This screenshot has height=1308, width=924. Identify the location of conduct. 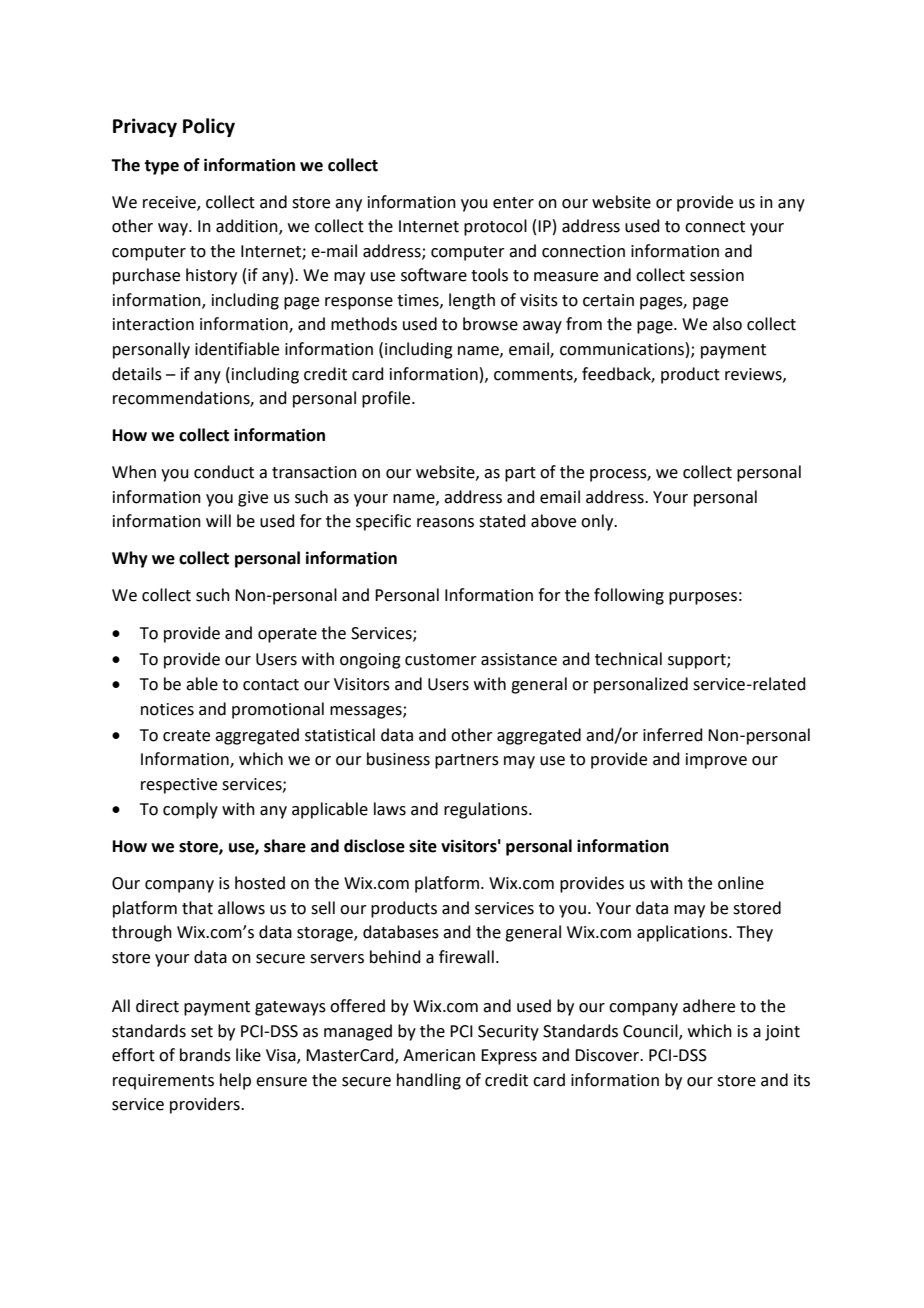
(224, 472).
